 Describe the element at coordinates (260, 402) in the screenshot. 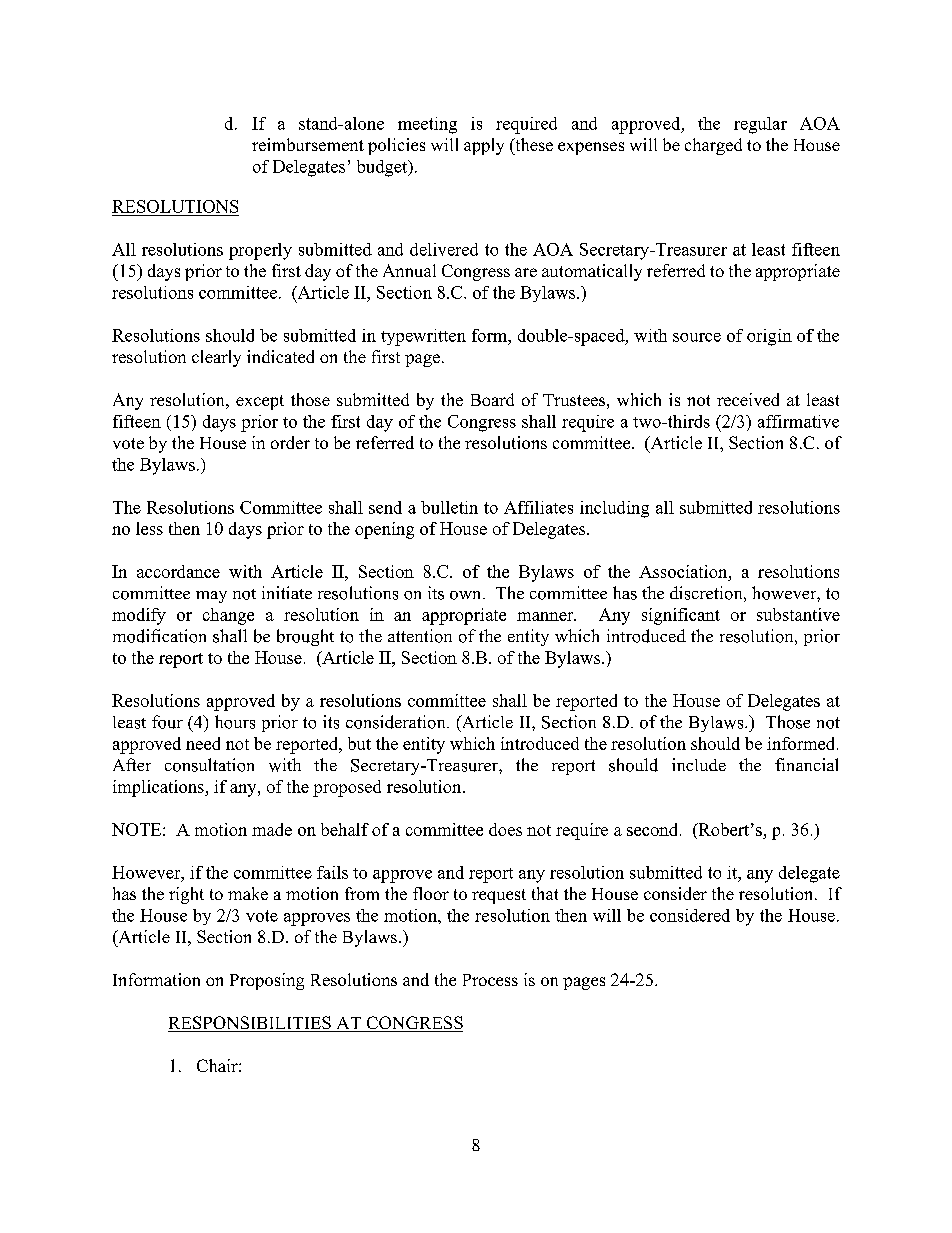

I see `except` at that location.
